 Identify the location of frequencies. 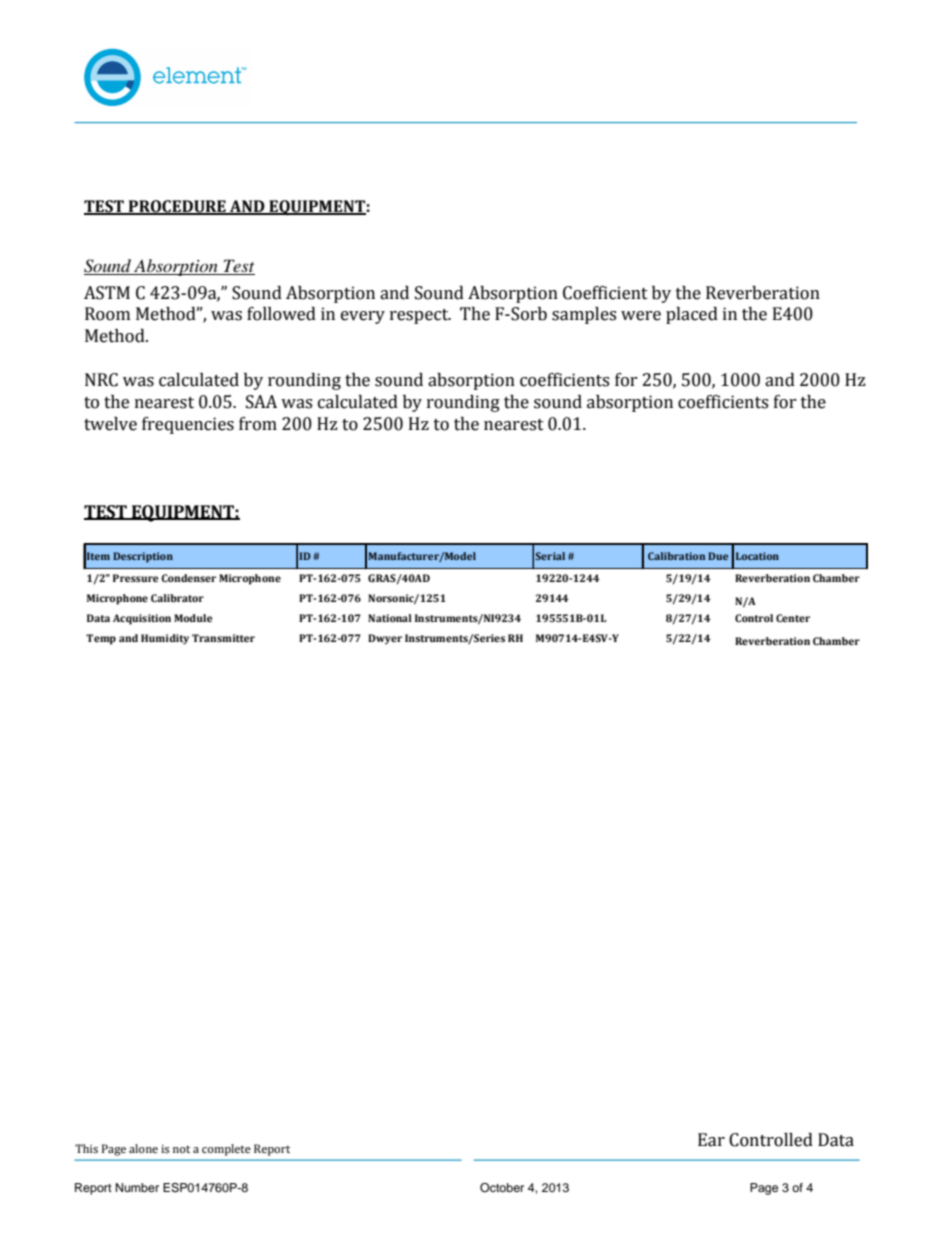
(188, 425).
